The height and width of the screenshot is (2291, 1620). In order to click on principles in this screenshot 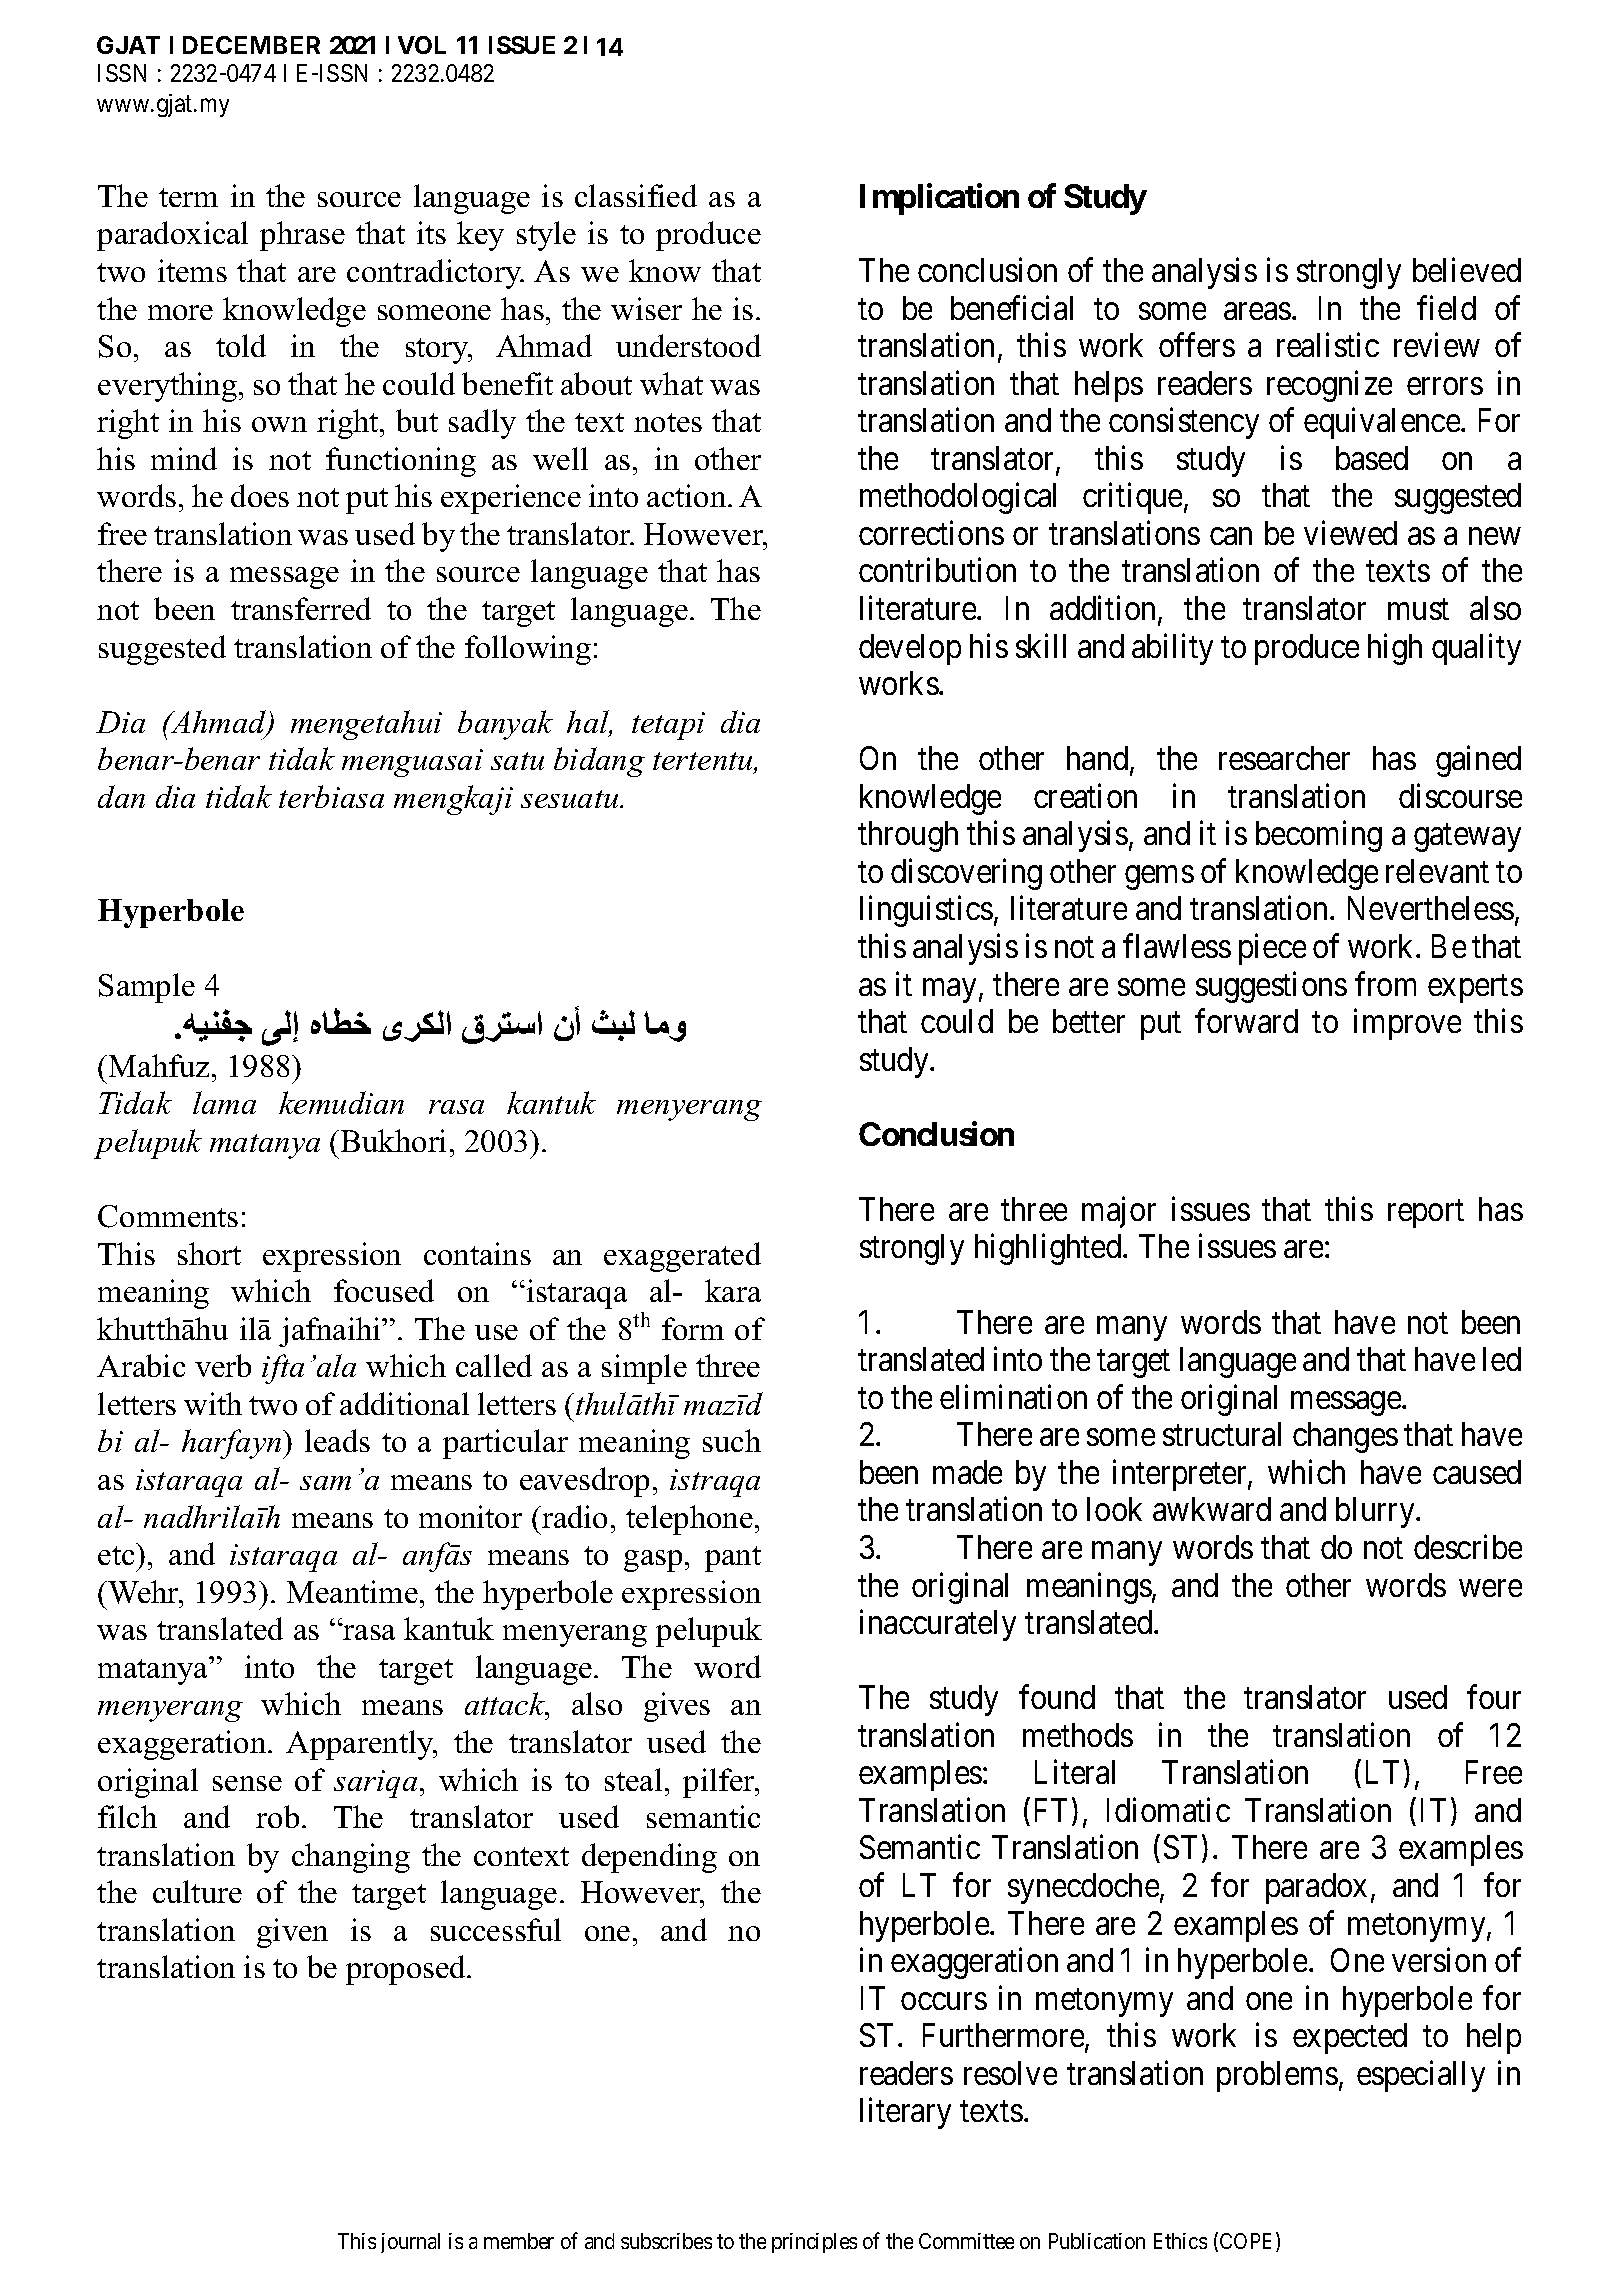, I will do `click(814, 2243)`.
